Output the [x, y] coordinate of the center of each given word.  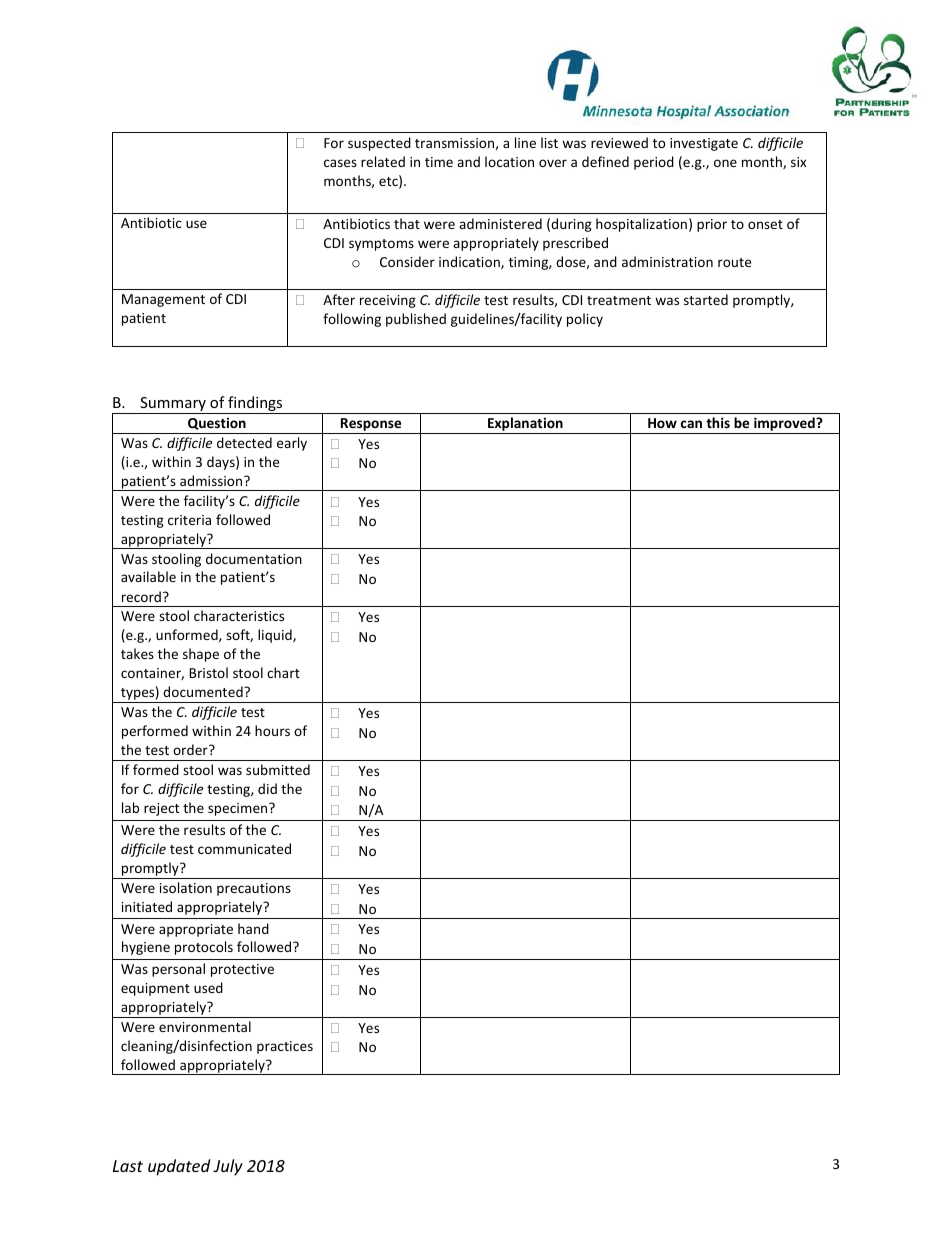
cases [340, 163]
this [718, 422]
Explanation [525, 425]
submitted [278, 769]
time [439, 162]
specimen [239, 809]
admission [212, 480]
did [267, 788]
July [228, 1167]
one [725, 163]
